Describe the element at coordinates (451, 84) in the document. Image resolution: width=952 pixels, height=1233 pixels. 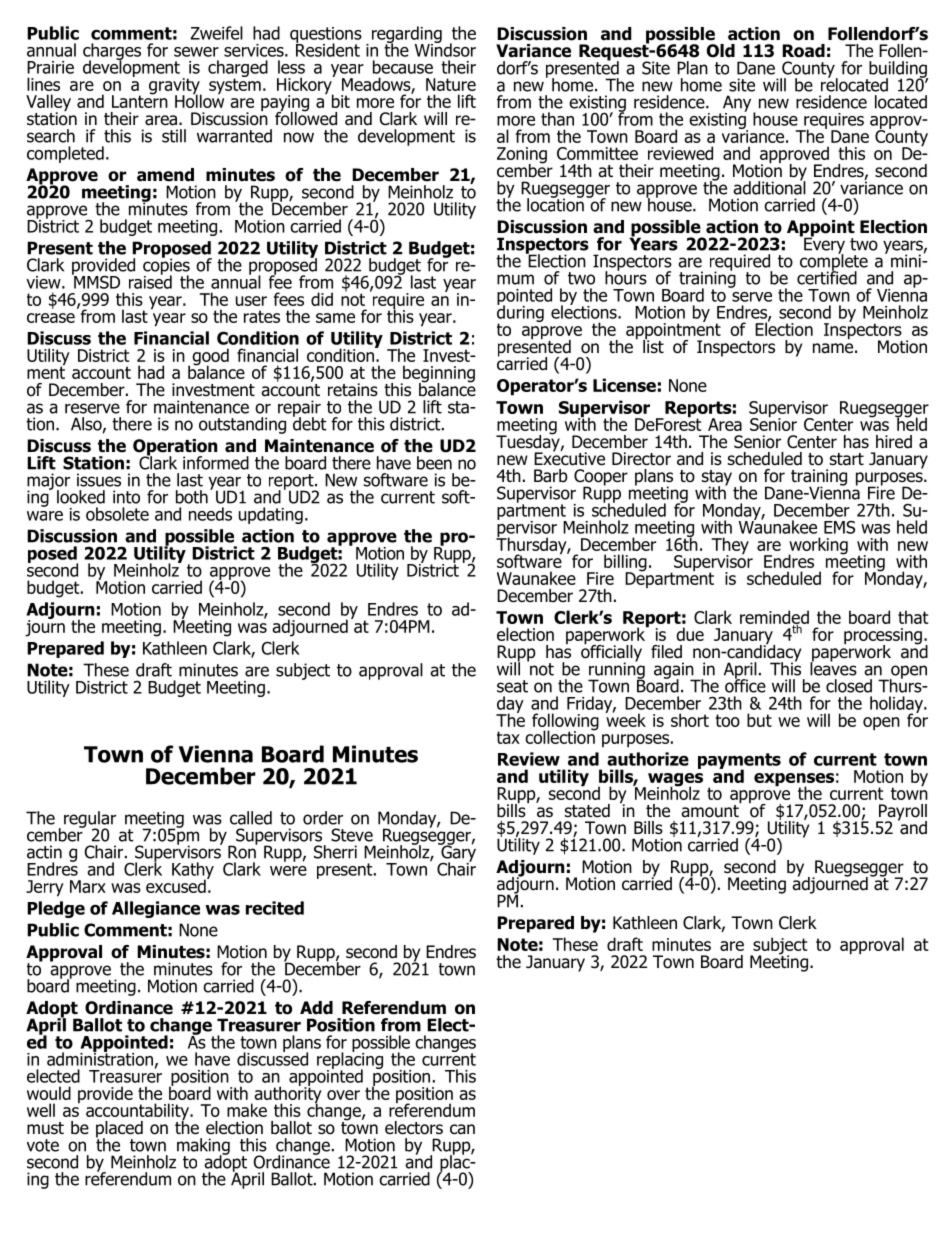
I see `Nature` at that location.
